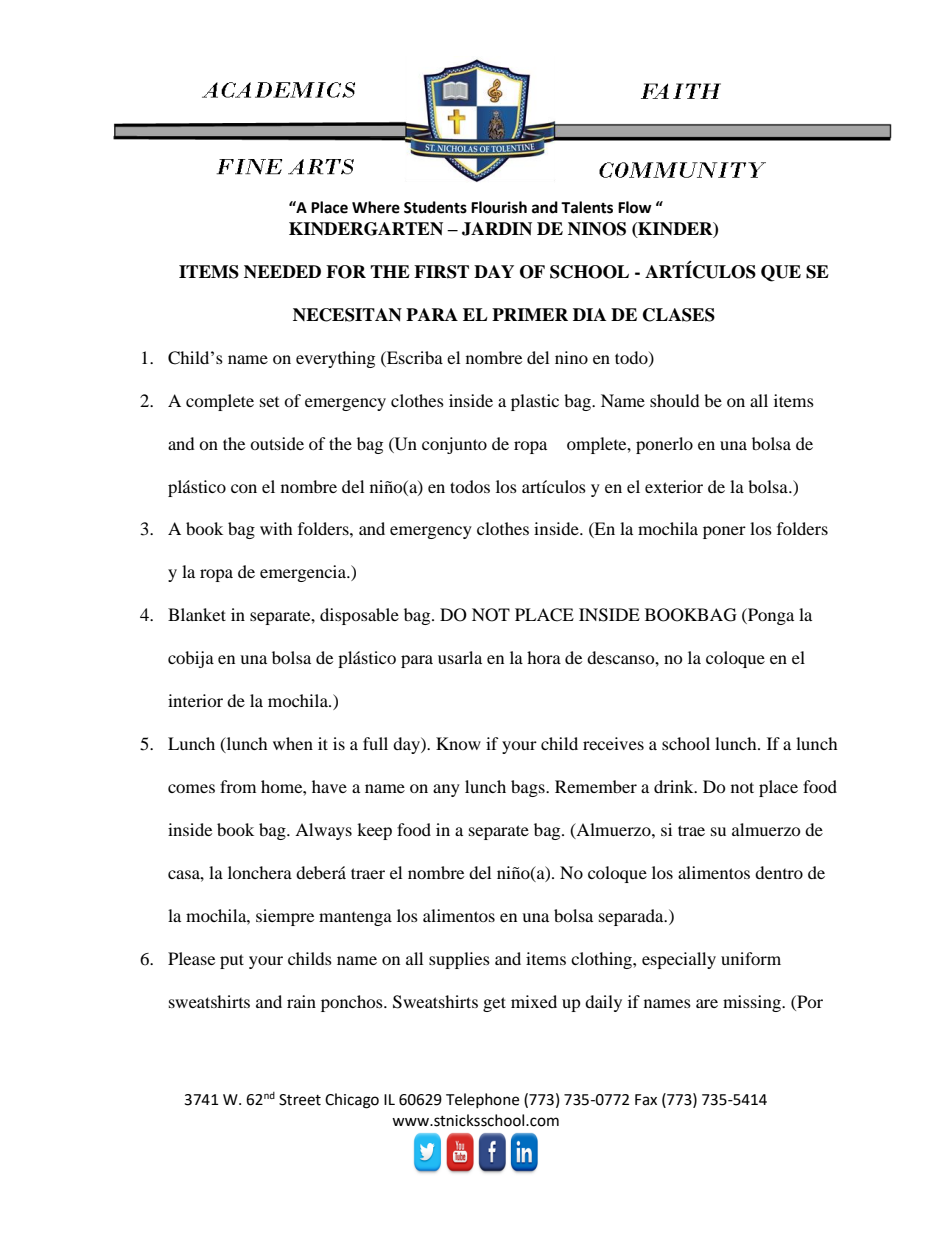 The height and width of the screenshot is (1233, 952). What do you see at coordinates (300, 1100) in the screenshot?
I see `Street` at bounding box center [300, 1100].
